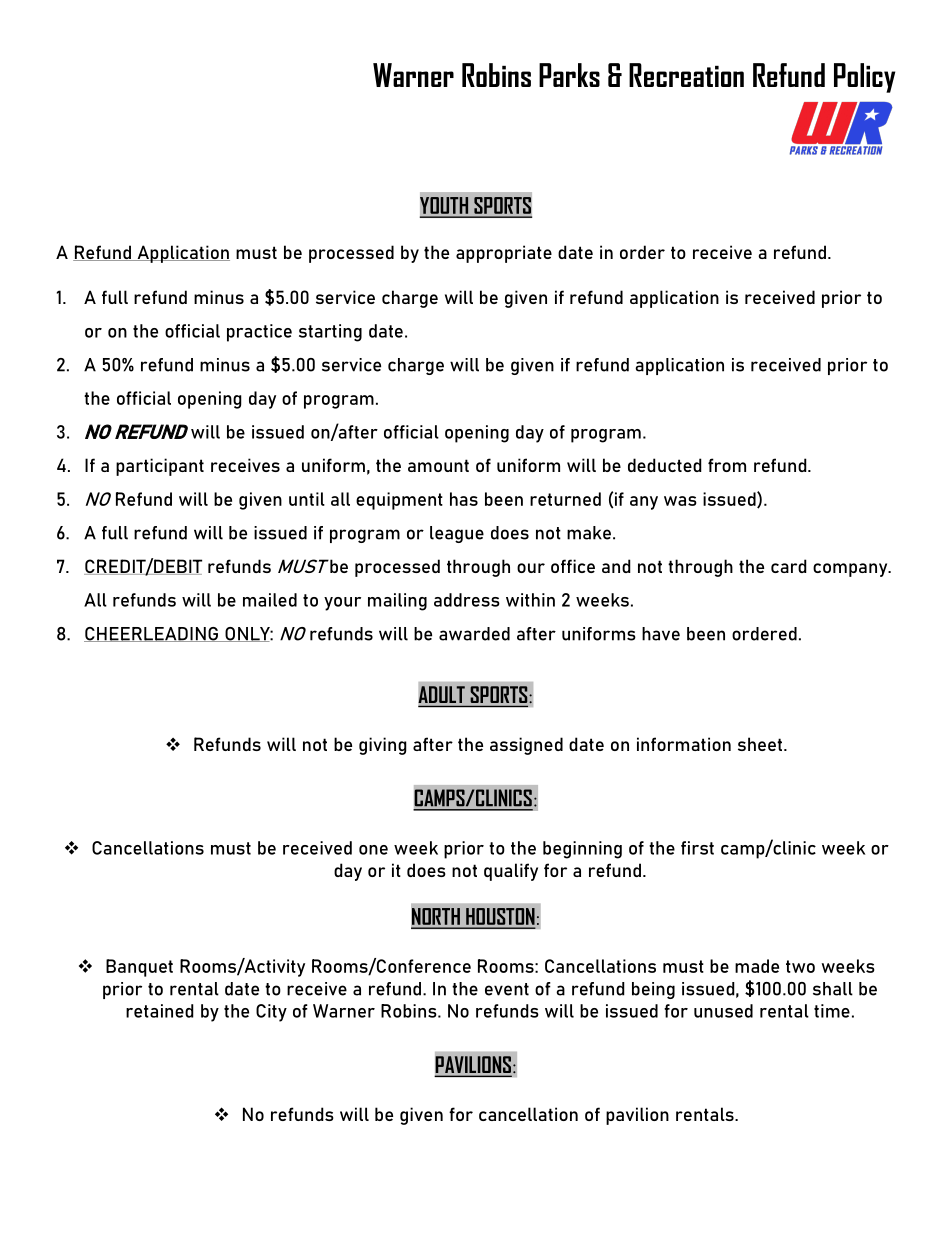  I want to click on made, so click(757, 966).
